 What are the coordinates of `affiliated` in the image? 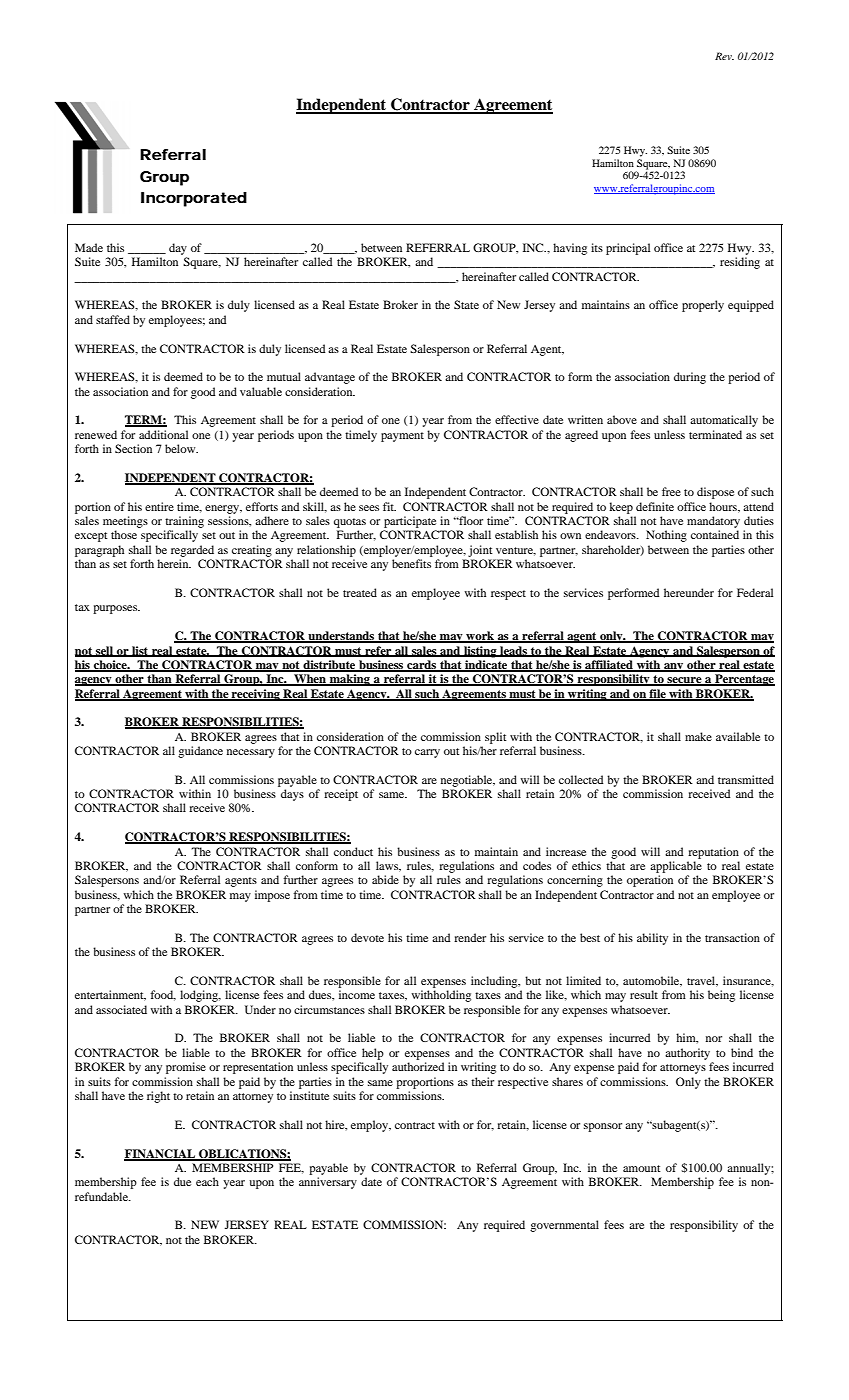 It's located at (609, 666).
